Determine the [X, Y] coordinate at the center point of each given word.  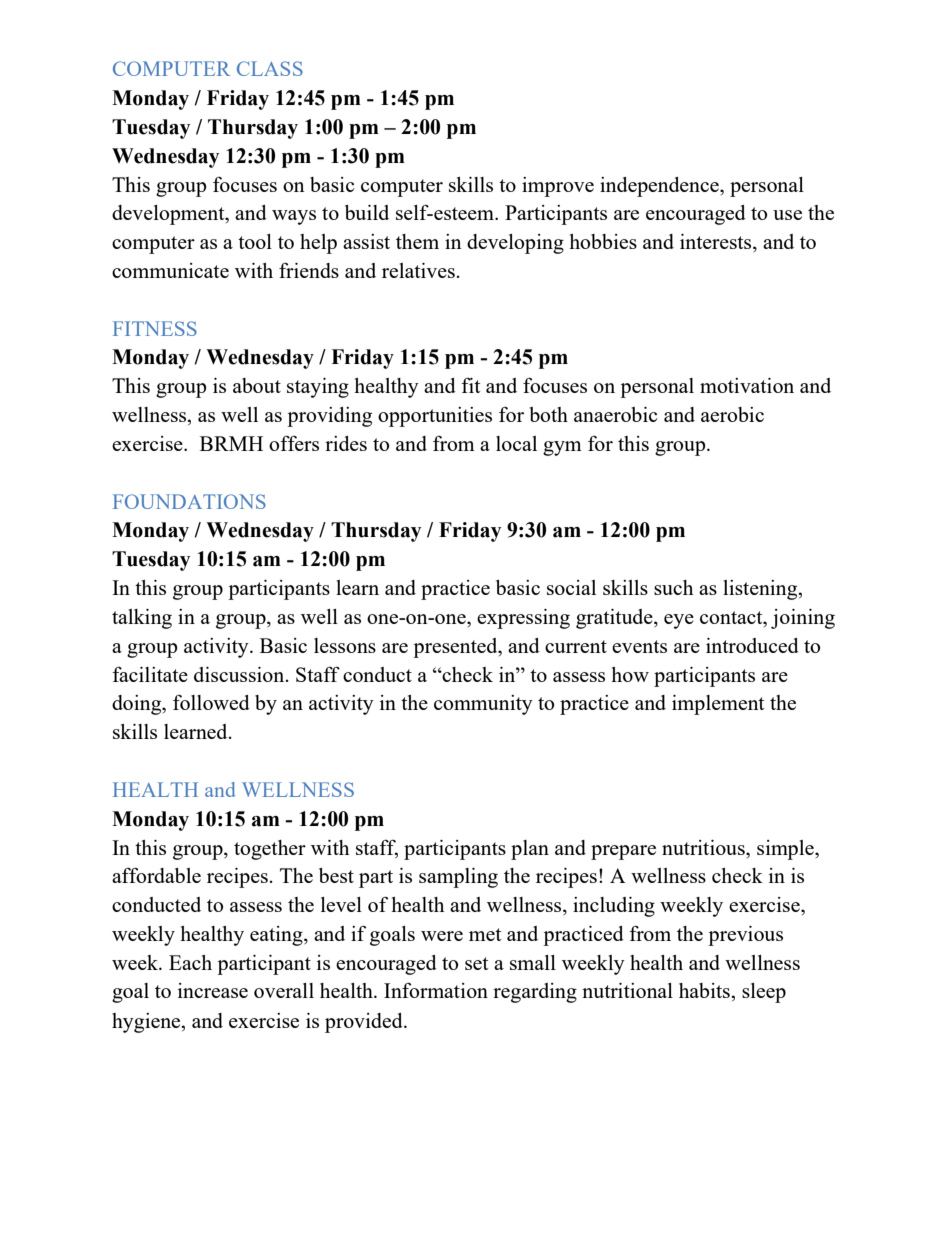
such [673, 587]
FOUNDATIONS [189, 501]
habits [705, 990]
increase [213, 990]
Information [436, 990]
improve [558, 187]
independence [660, 187]
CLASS [270, 68]
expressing [523, 619]
